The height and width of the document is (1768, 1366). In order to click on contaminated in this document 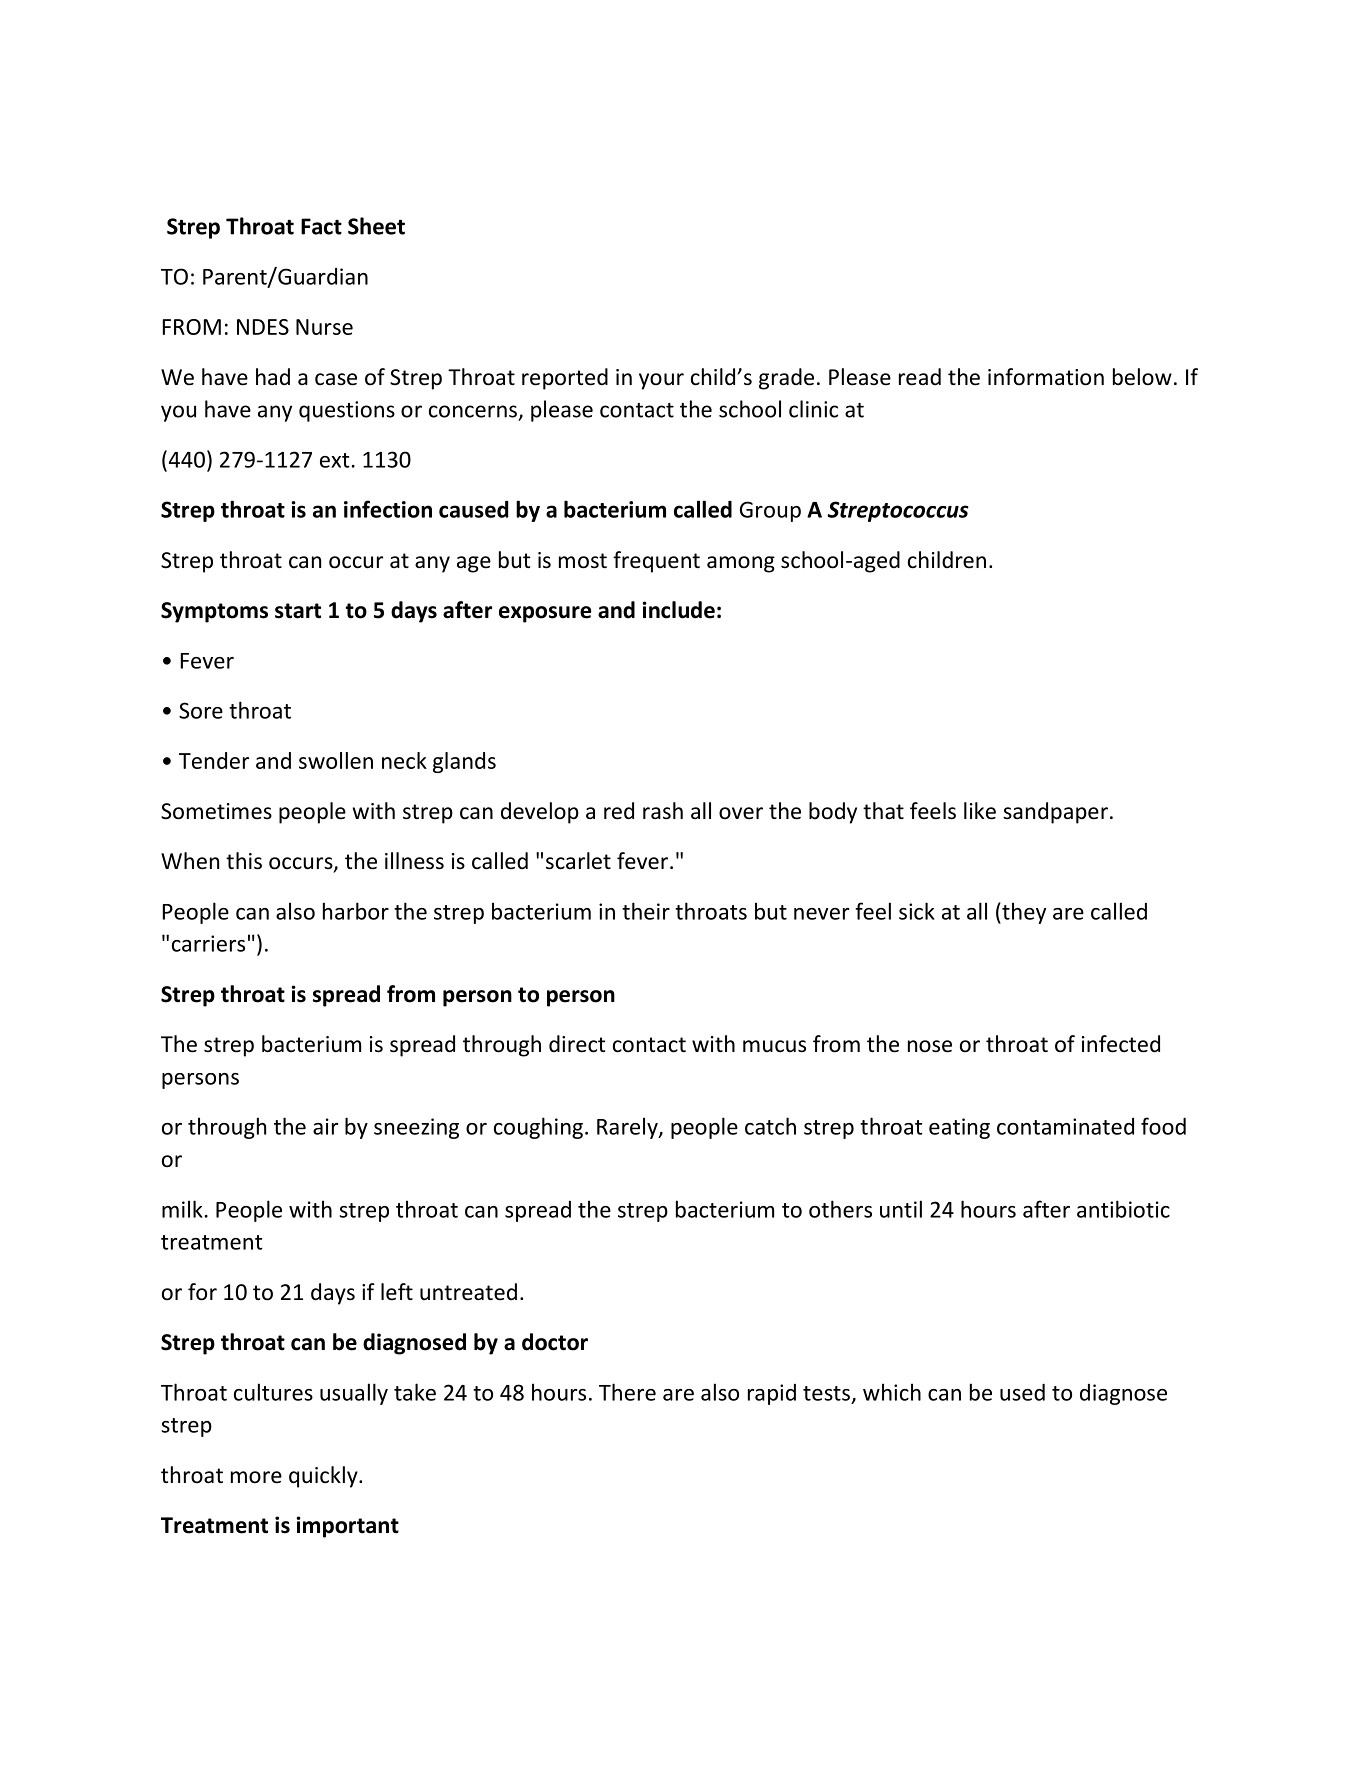, I will do `click(1065, 1126)`.
